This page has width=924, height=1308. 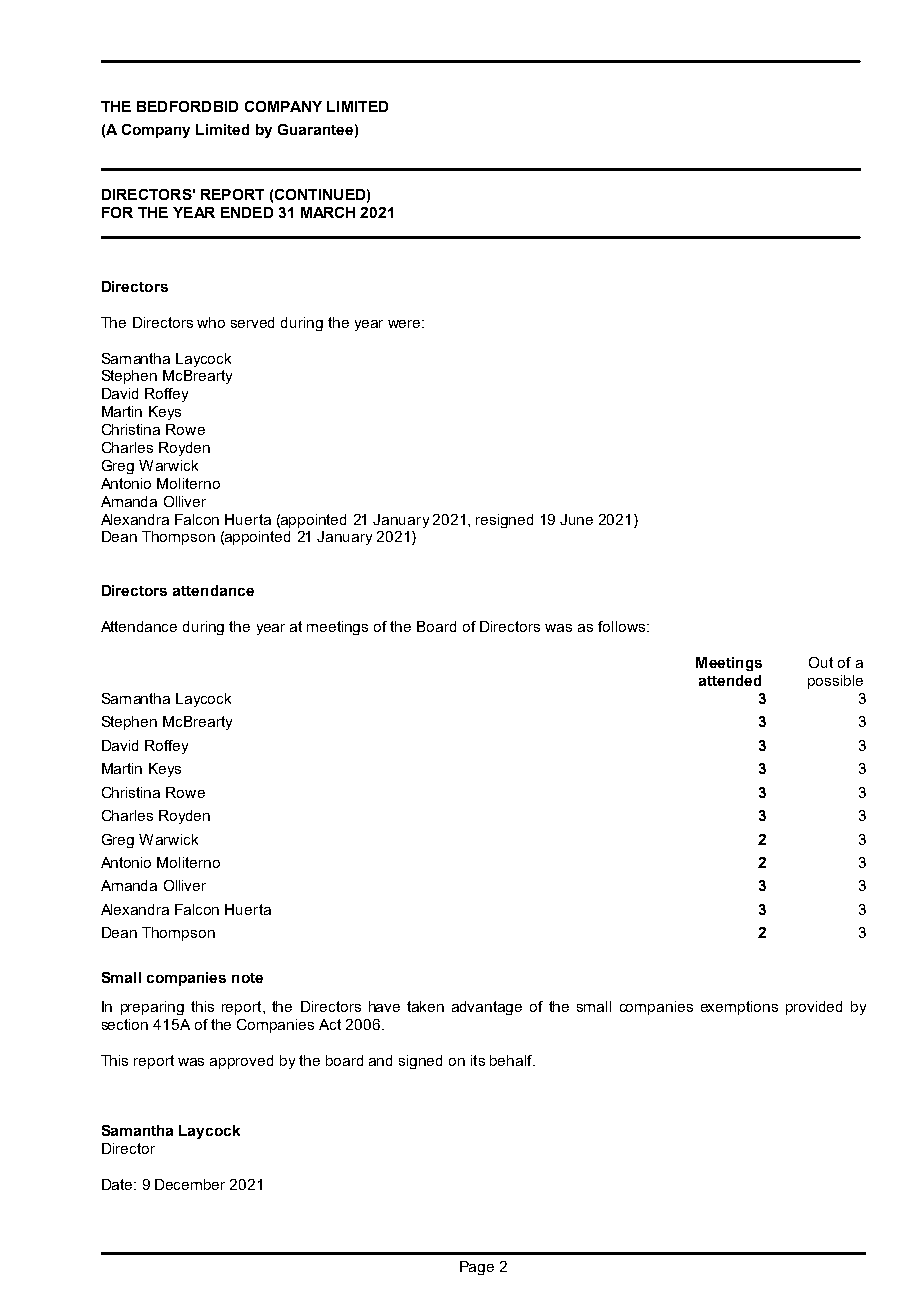 I want to click on Guarantee, so click(x=315, y=129).
